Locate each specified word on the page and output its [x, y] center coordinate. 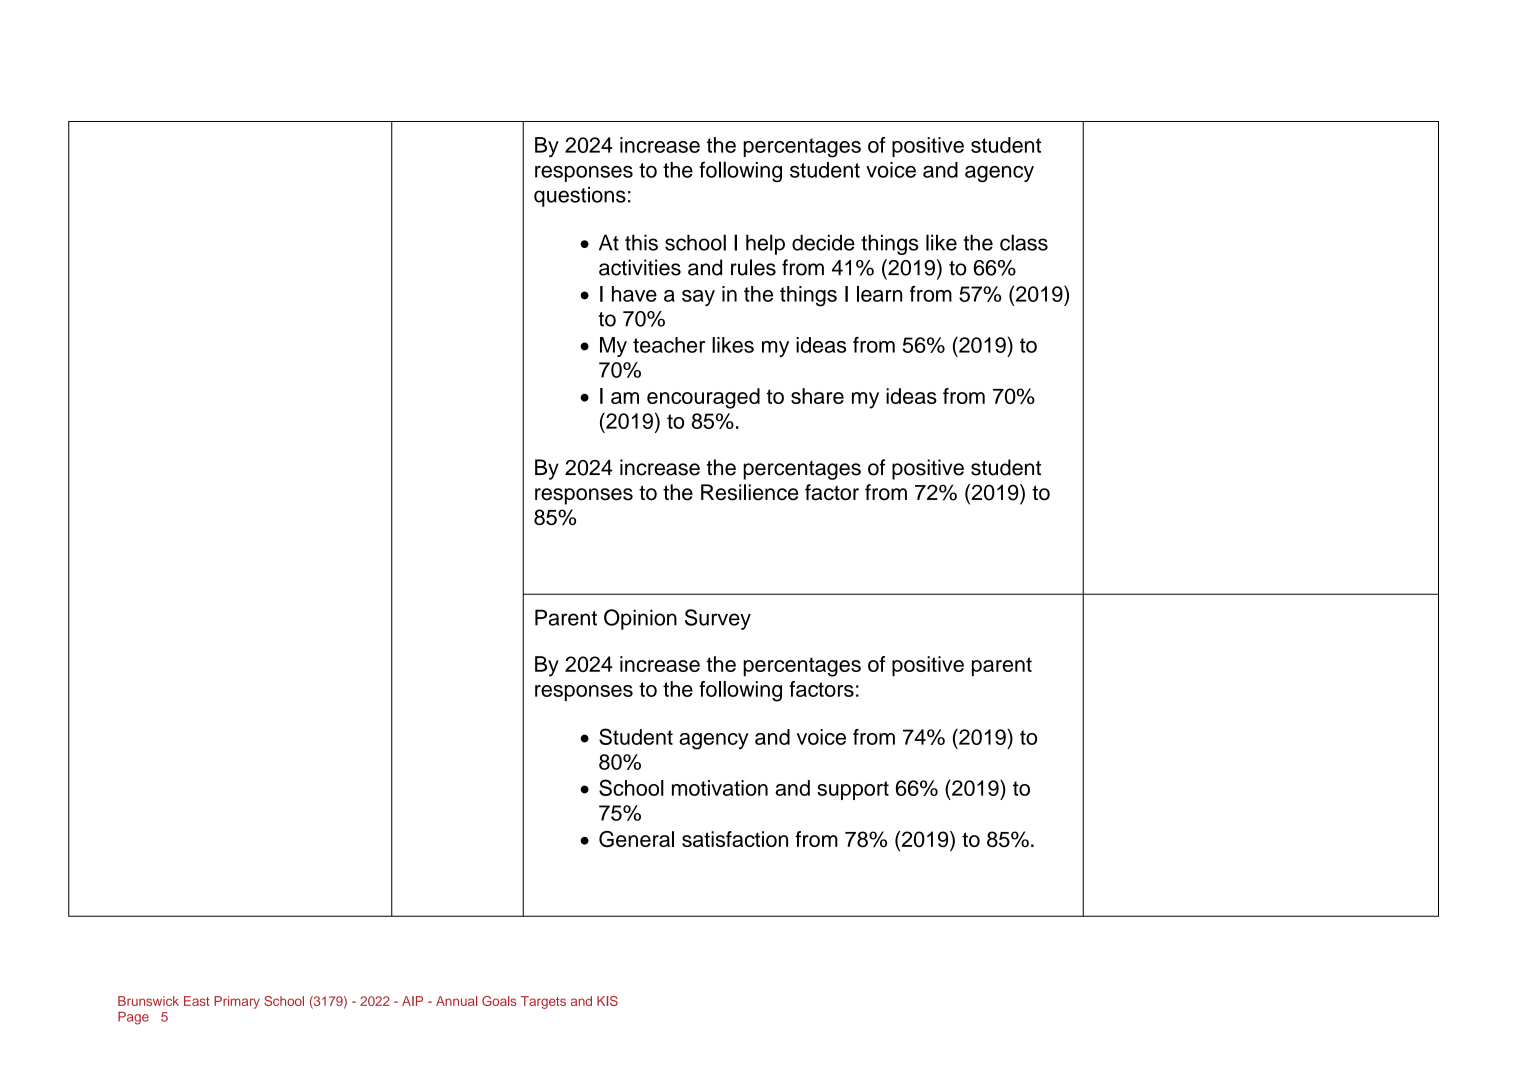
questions [580, 196]
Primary [237, 1002]
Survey [718, 619]
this [641, 242]
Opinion [640, 619]
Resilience [749, 492]
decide [823, 242]
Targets [543, 1002]
